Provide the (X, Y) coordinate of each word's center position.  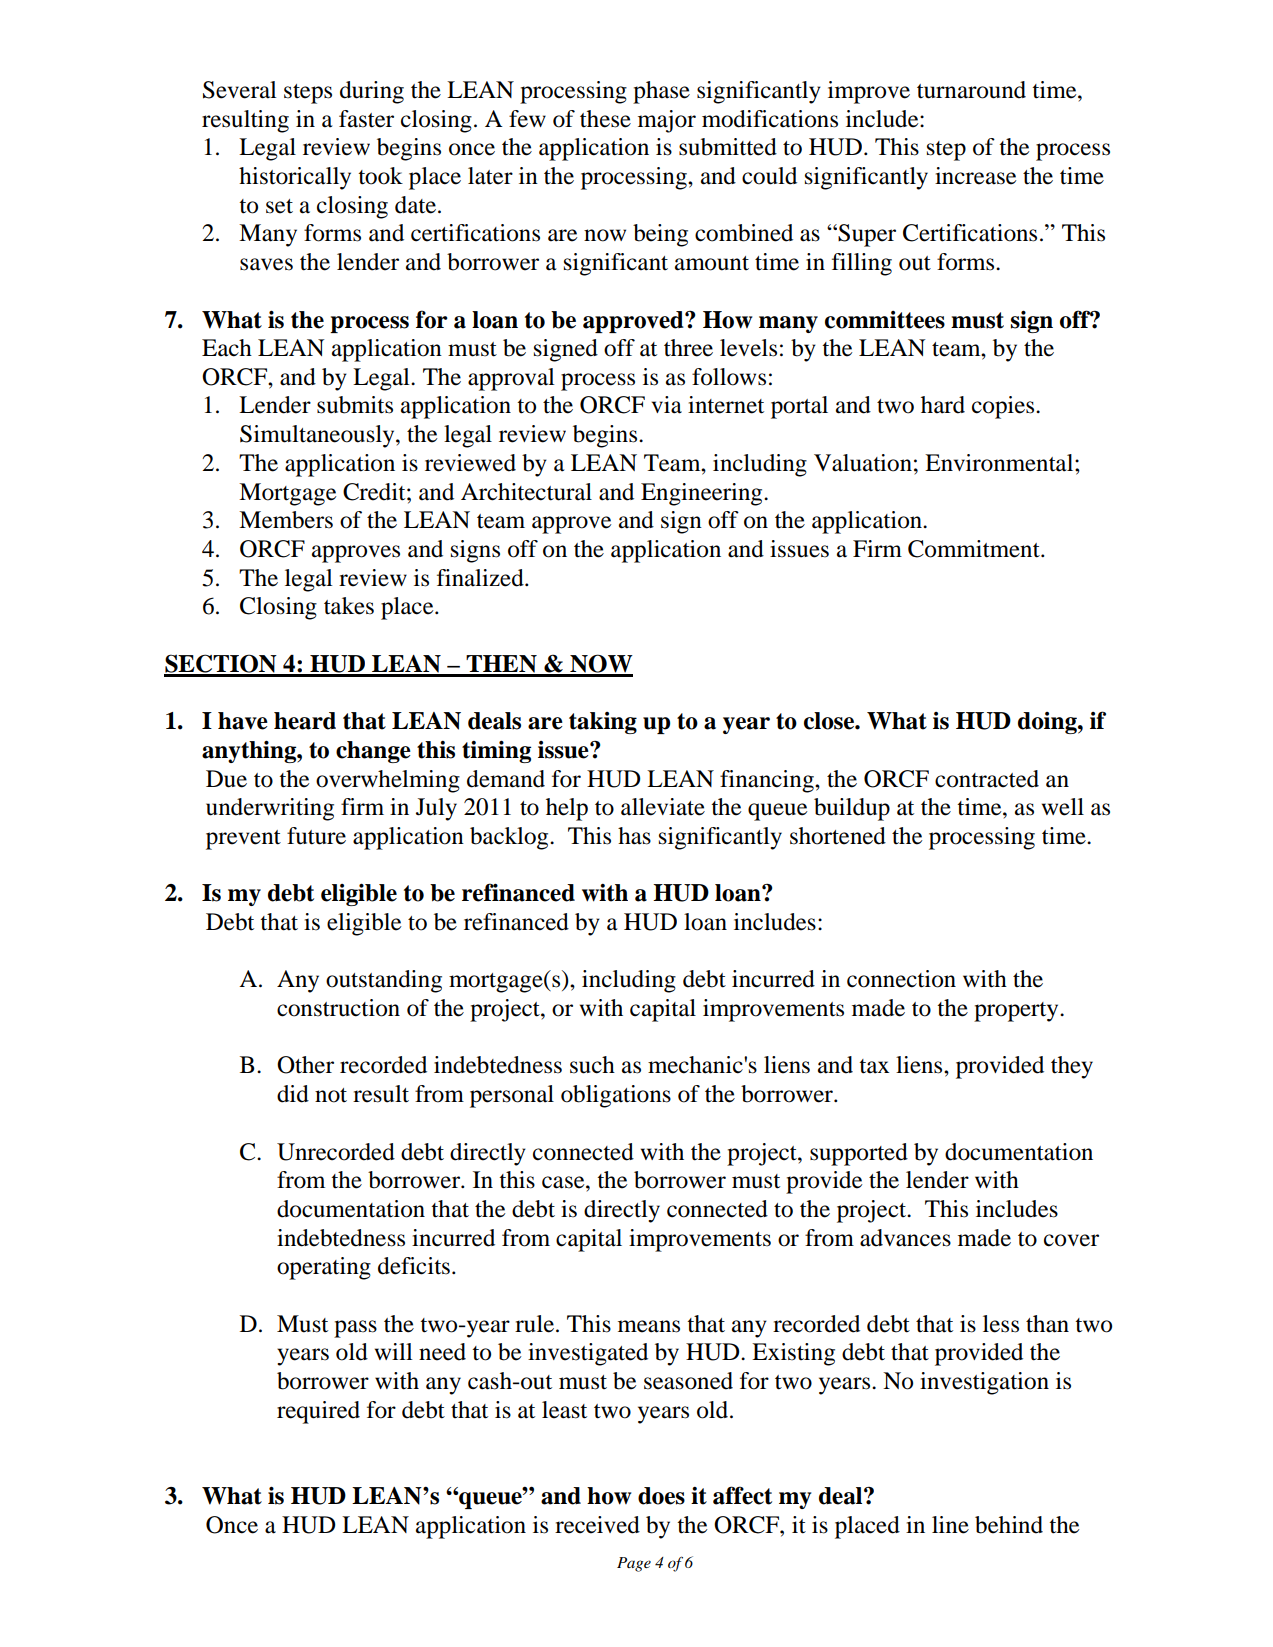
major (667, 121)
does (661, 1496)
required (318, 1412)
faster (366, 119)
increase (975, 176)
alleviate (663, 807)
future (316, 836)
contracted (987, 779)
